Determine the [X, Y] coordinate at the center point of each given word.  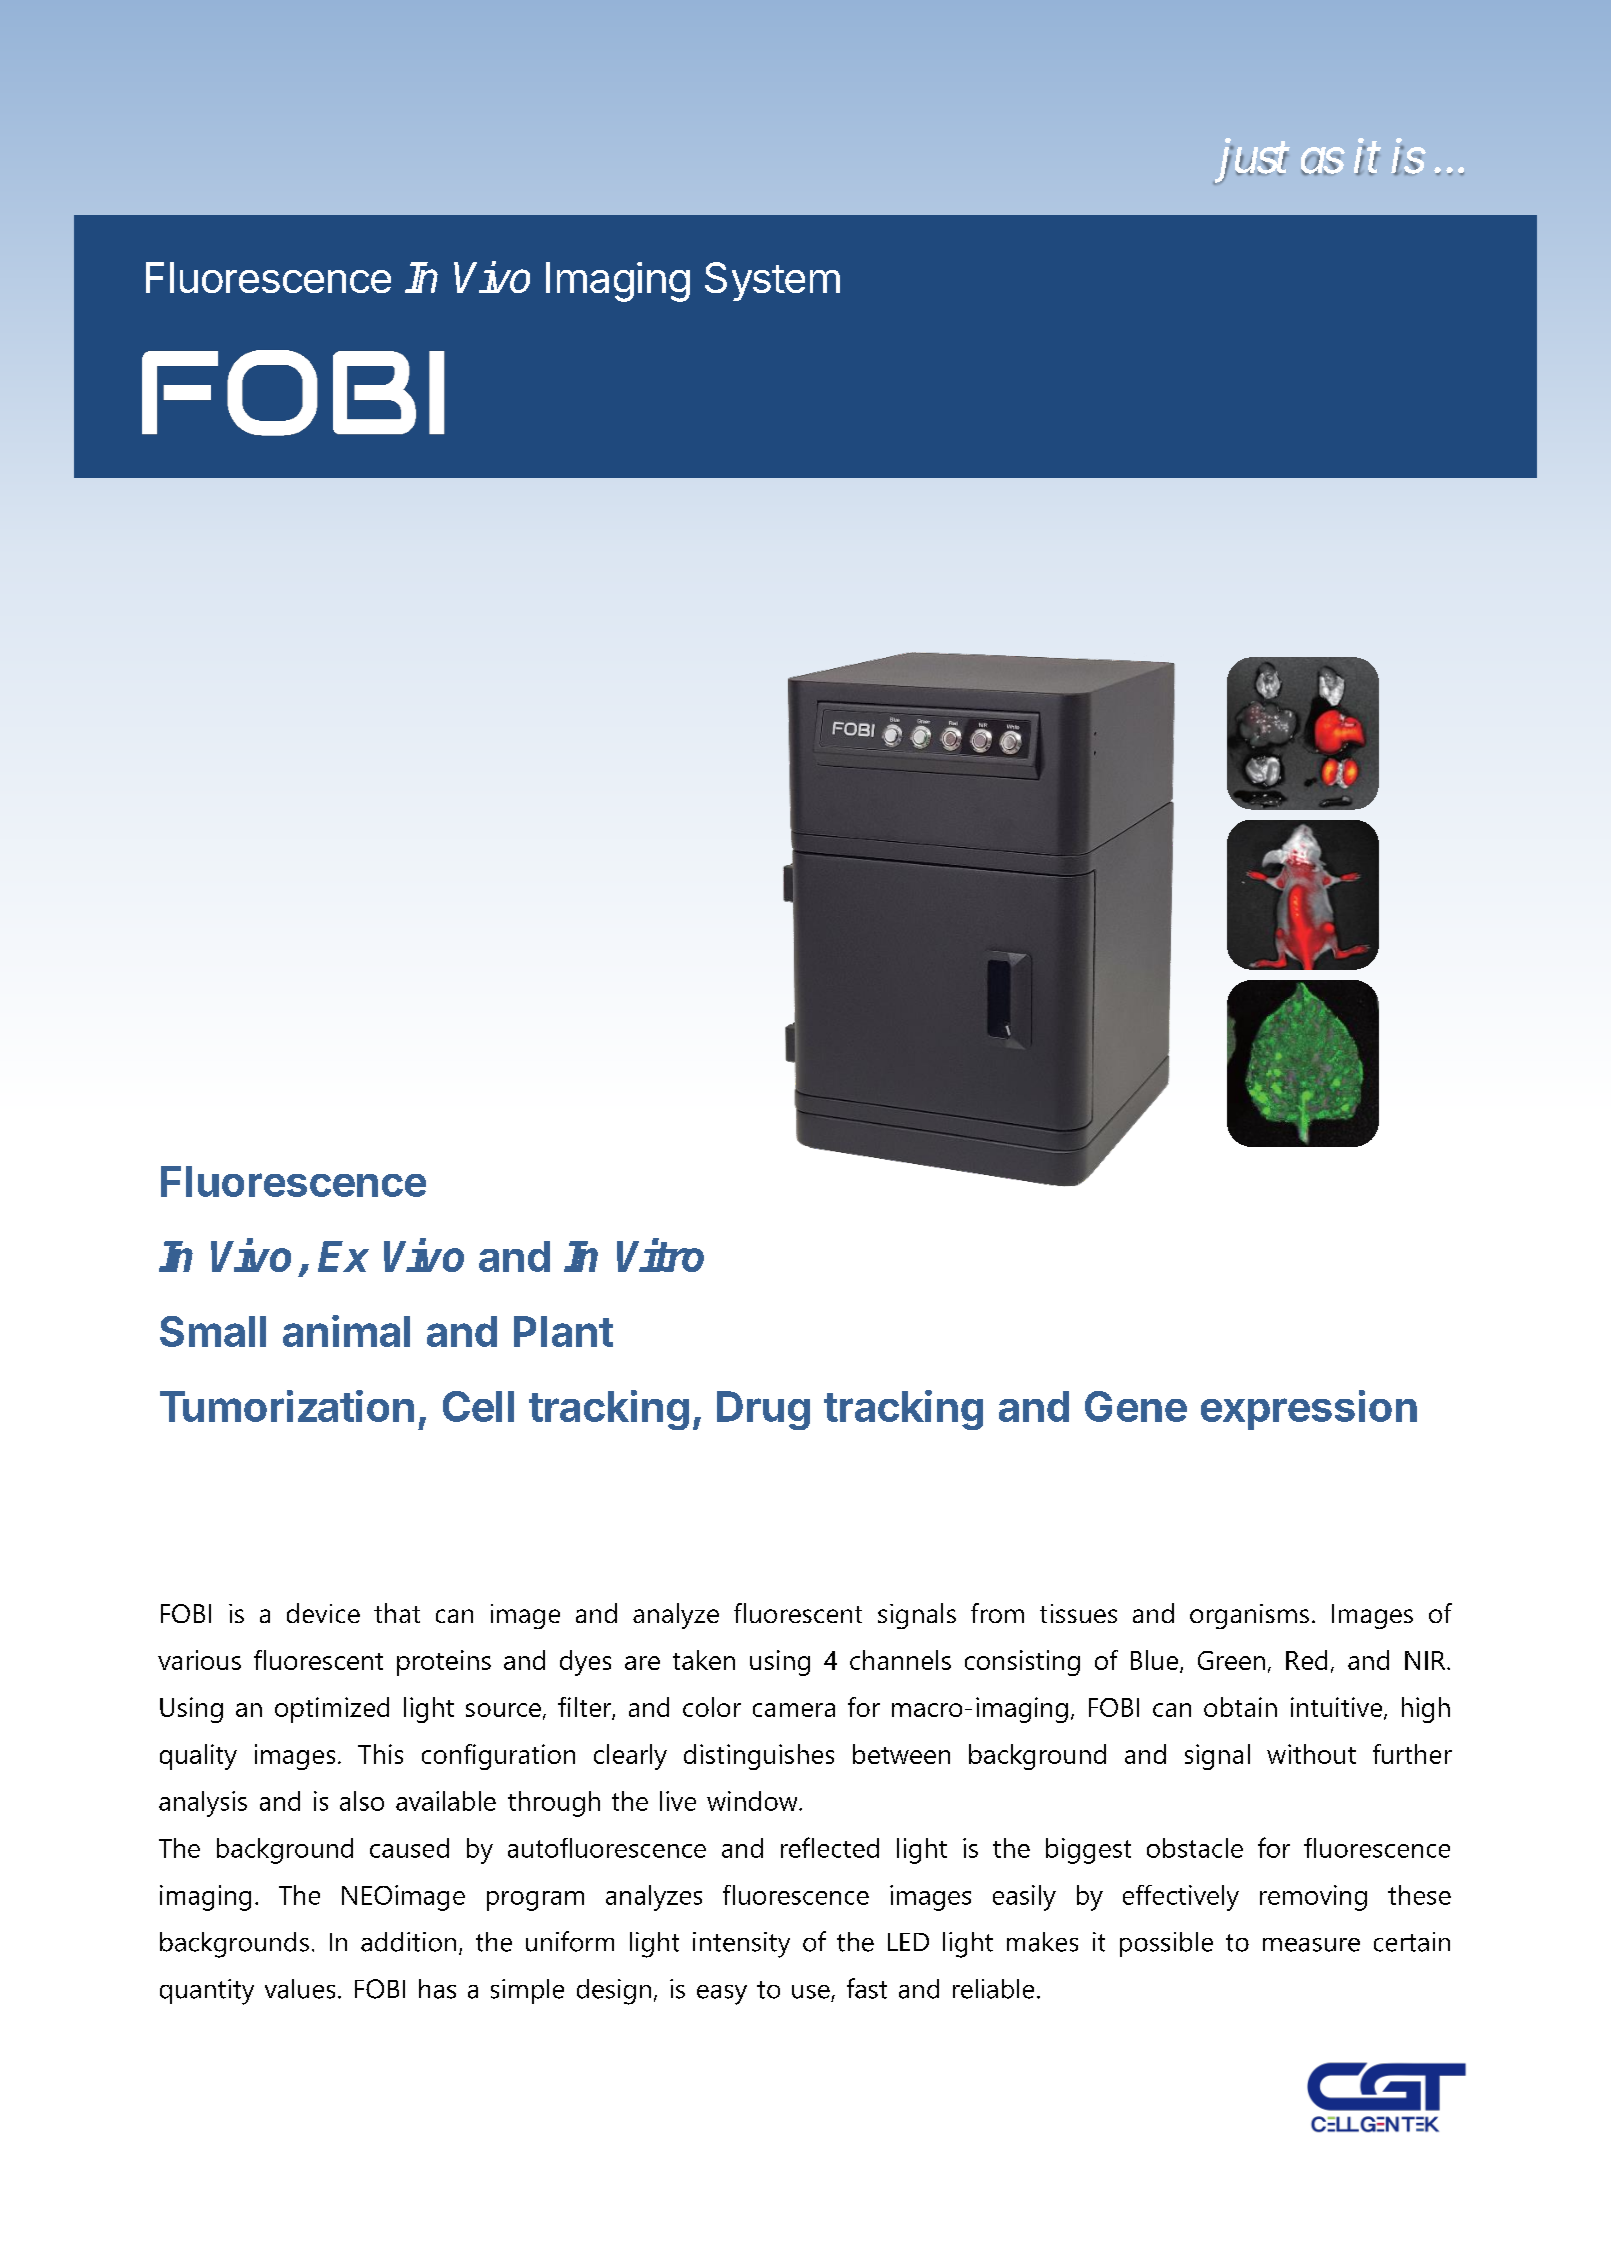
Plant [563, 1331]
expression [1309, 1410]
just [1252, 162]
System [772, 281]
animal [346, 1331]
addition [408, 1942]
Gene [1136, 1406]
